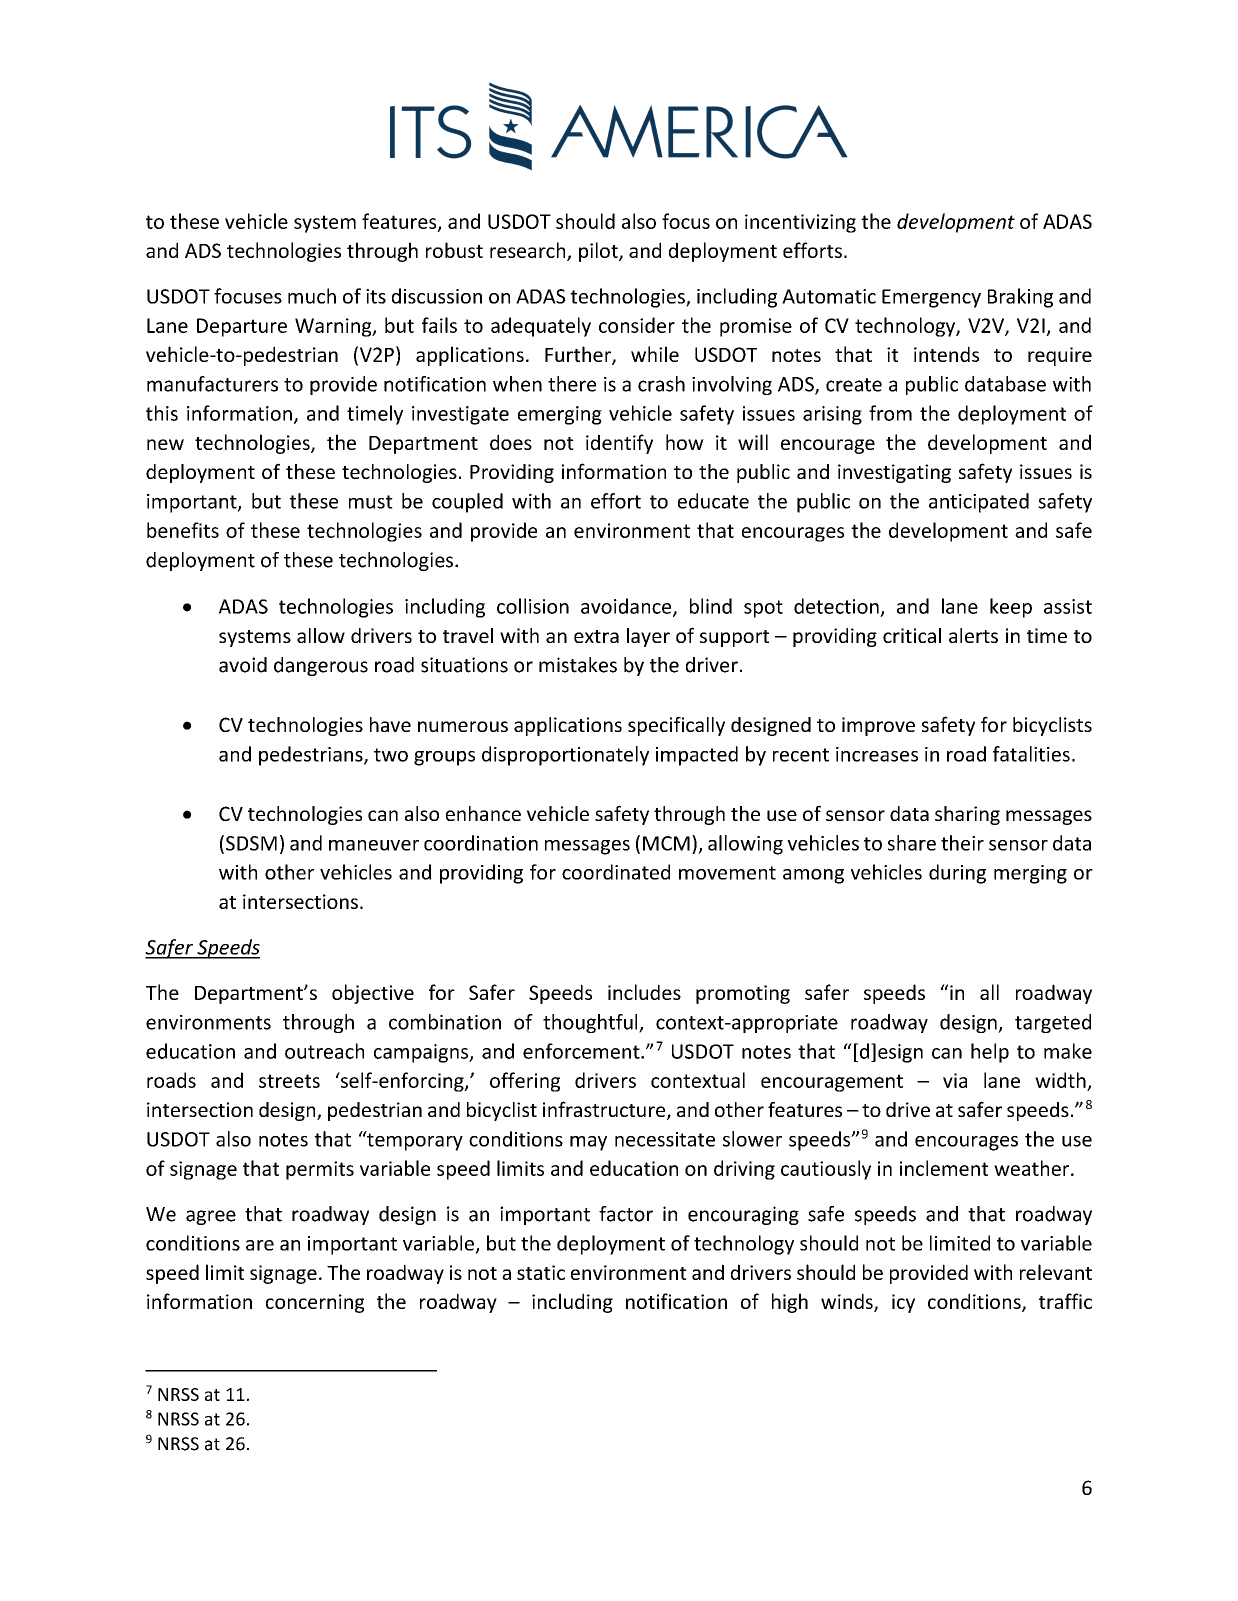 Image resolution: width=1238 pixels, height=1601 pixels. I want to click on two, so click(391, 755).
